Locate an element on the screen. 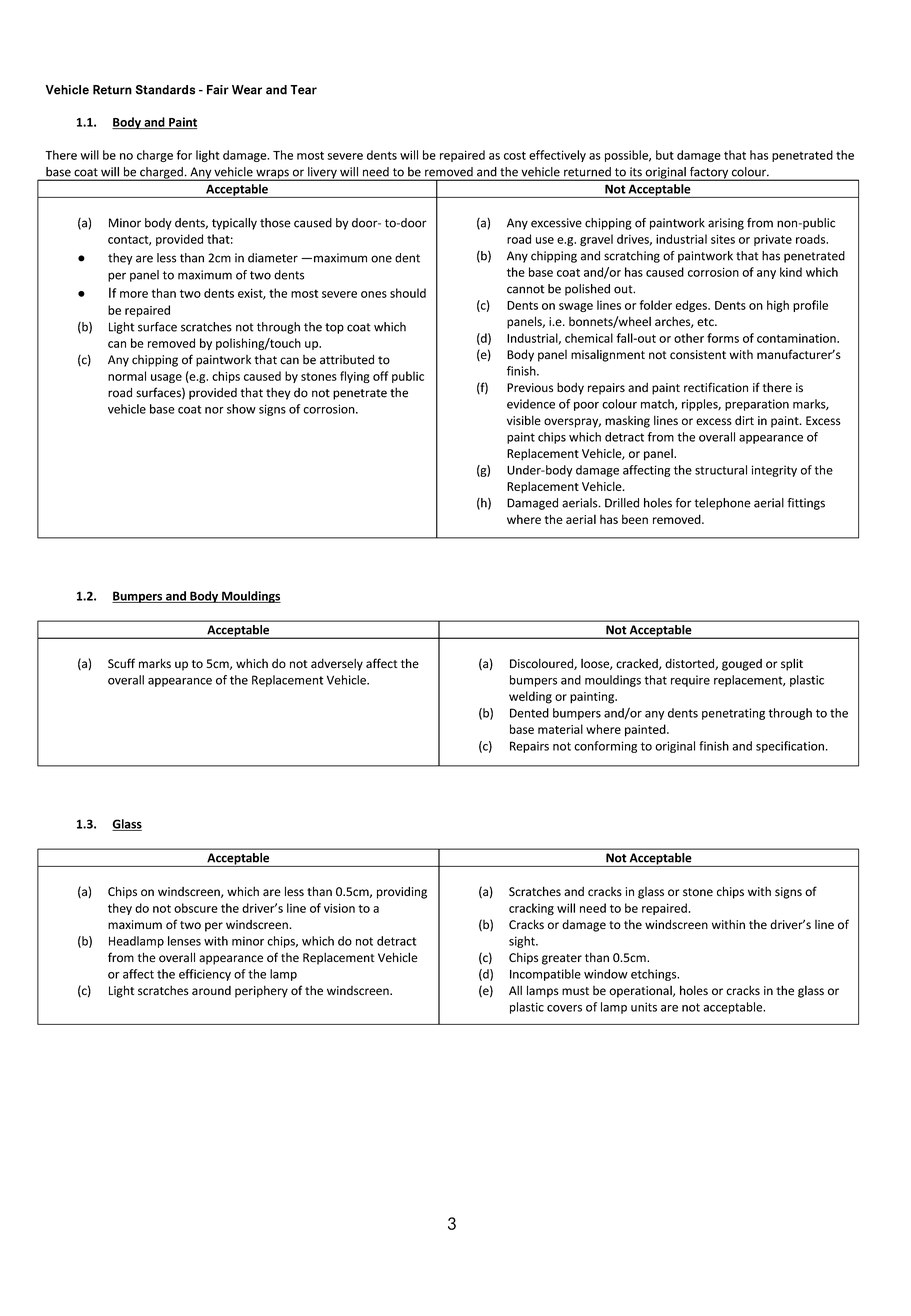  Fair is located at coordinates (218, 90).
